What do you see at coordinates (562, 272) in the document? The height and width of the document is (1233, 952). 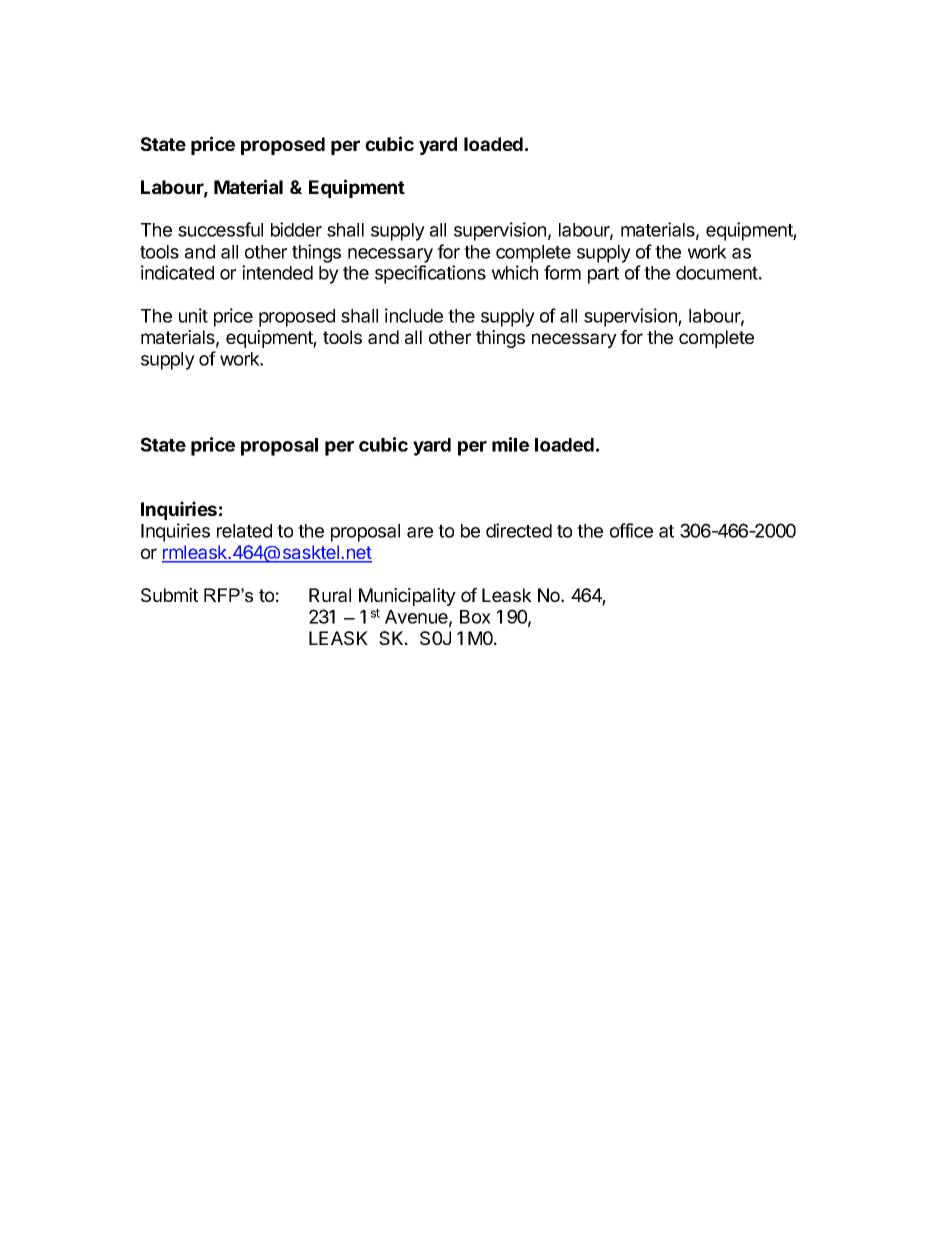 I see `form` at bounding box center [562, 272].
